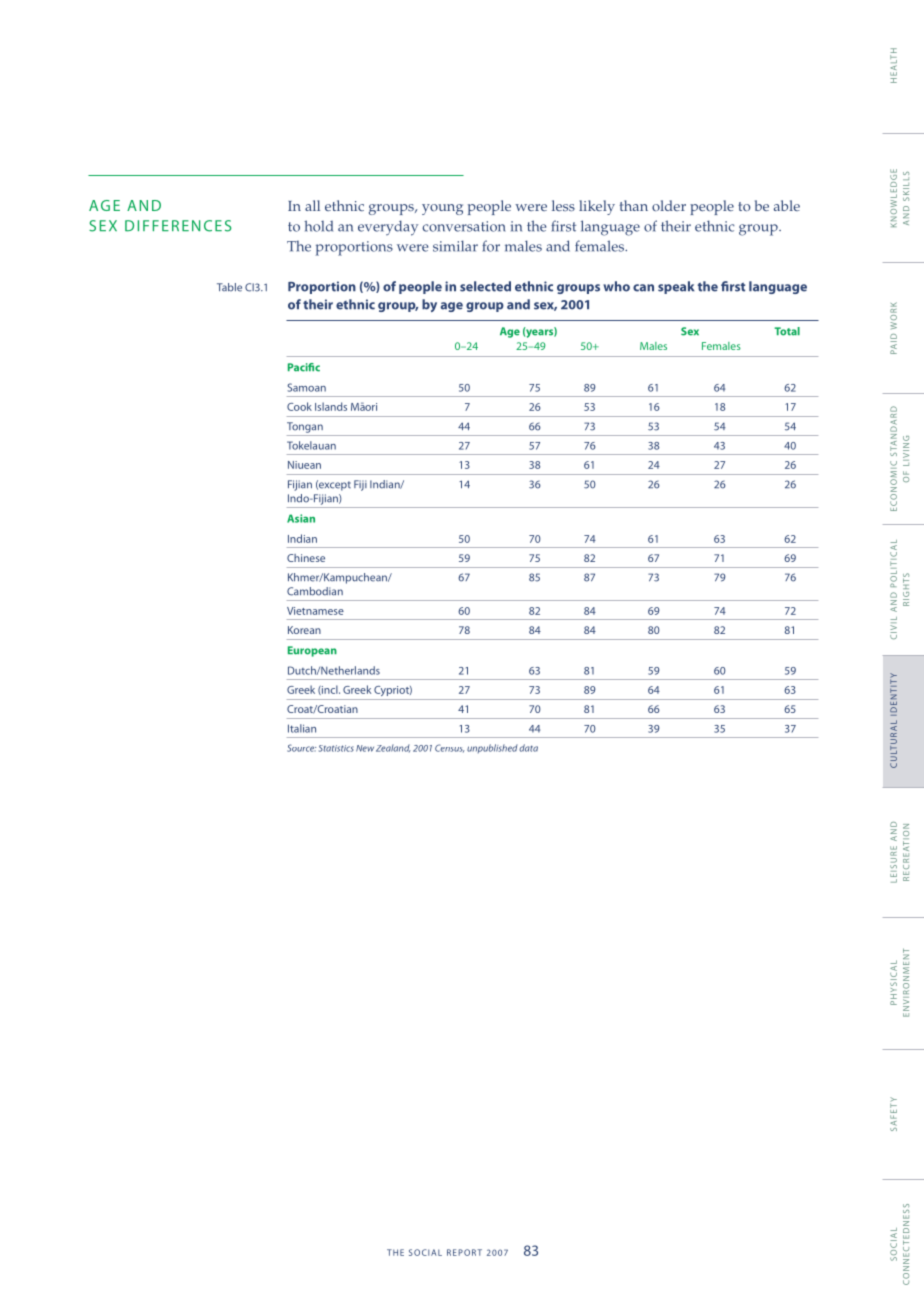  What do you see at coordinates (528, 748) in the image?
I see `data` at bounding box center [528, 748].
